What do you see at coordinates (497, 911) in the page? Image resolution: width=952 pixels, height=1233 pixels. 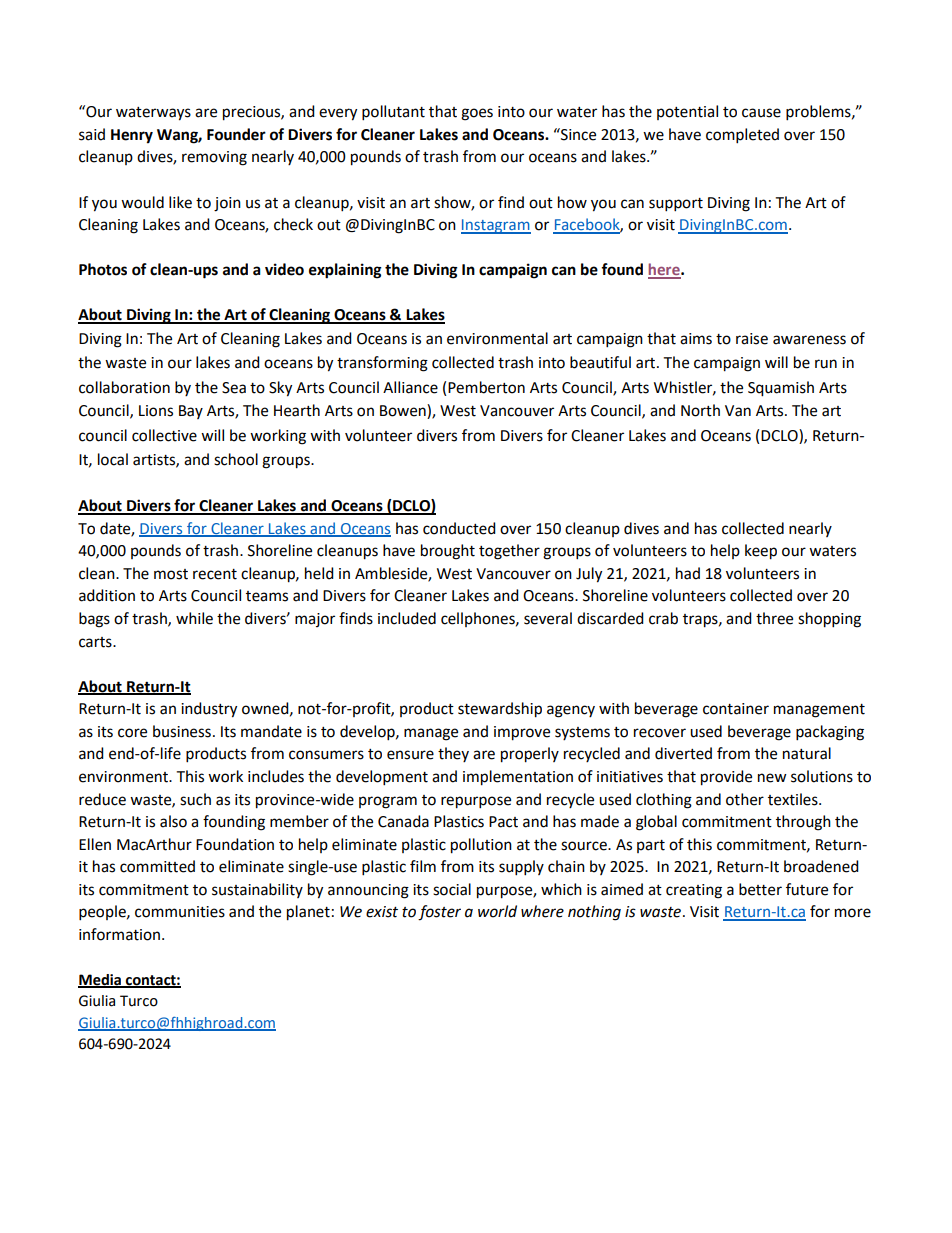 I see `world` at bounding box center [497, 911].
